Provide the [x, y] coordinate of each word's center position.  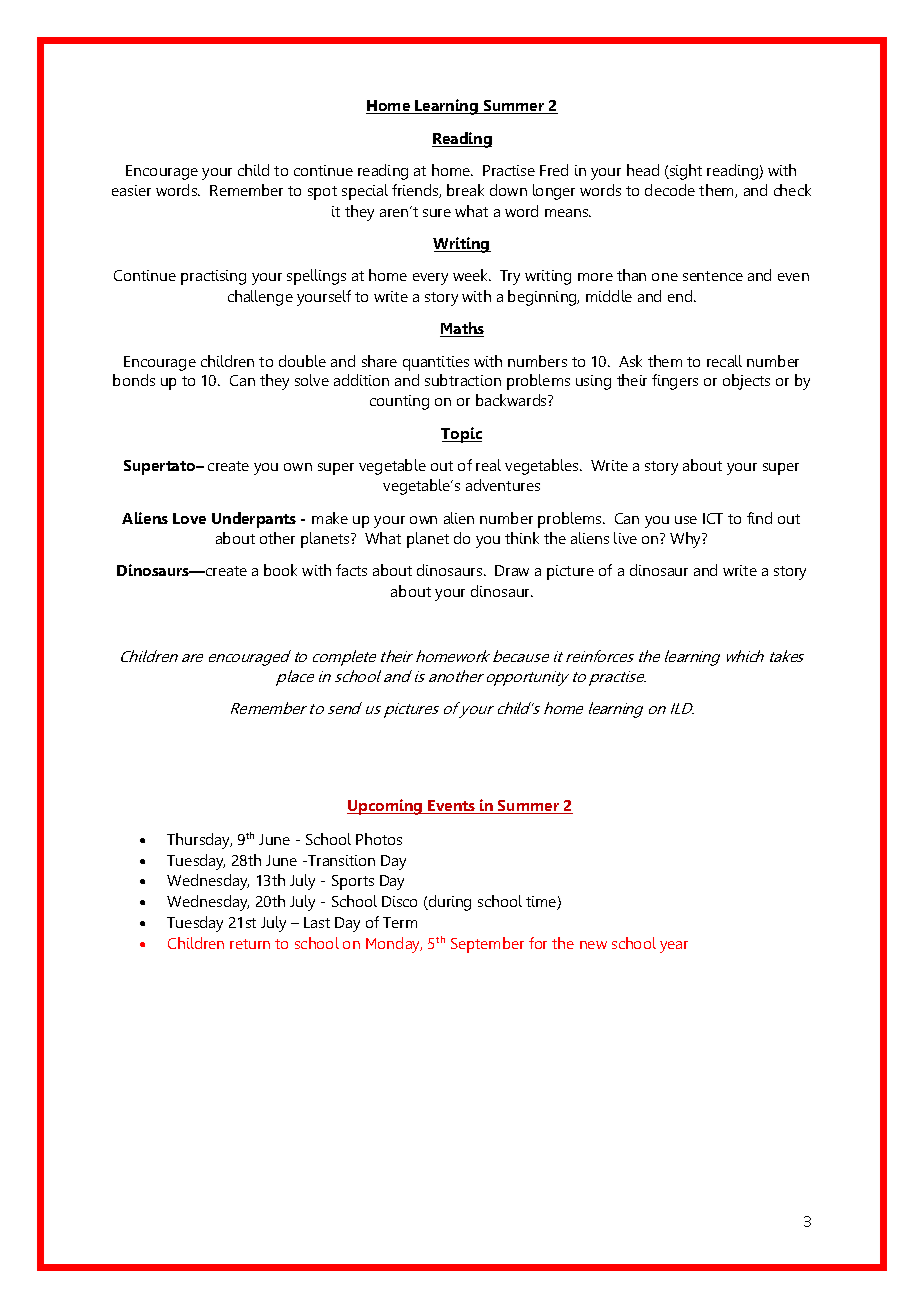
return [250, 944]
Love [189, 518]
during [449, 903]
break [465, 190]
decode [670, 190]
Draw [512, 570]
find [759, 518]
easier [131, 190]
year [674, 947]
